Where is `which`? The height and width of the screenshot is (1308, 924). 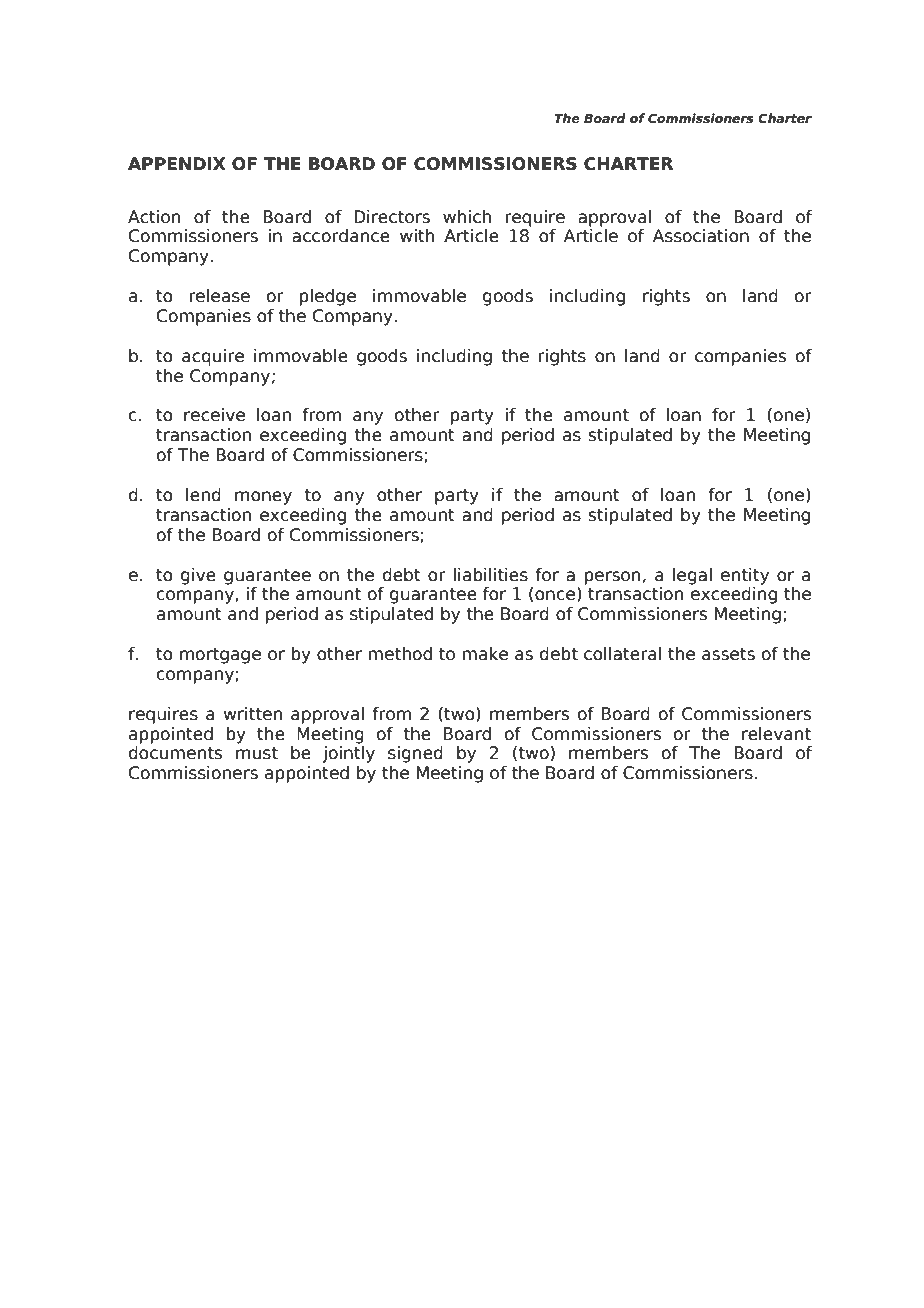 which is located at coordinates (467, 217).
